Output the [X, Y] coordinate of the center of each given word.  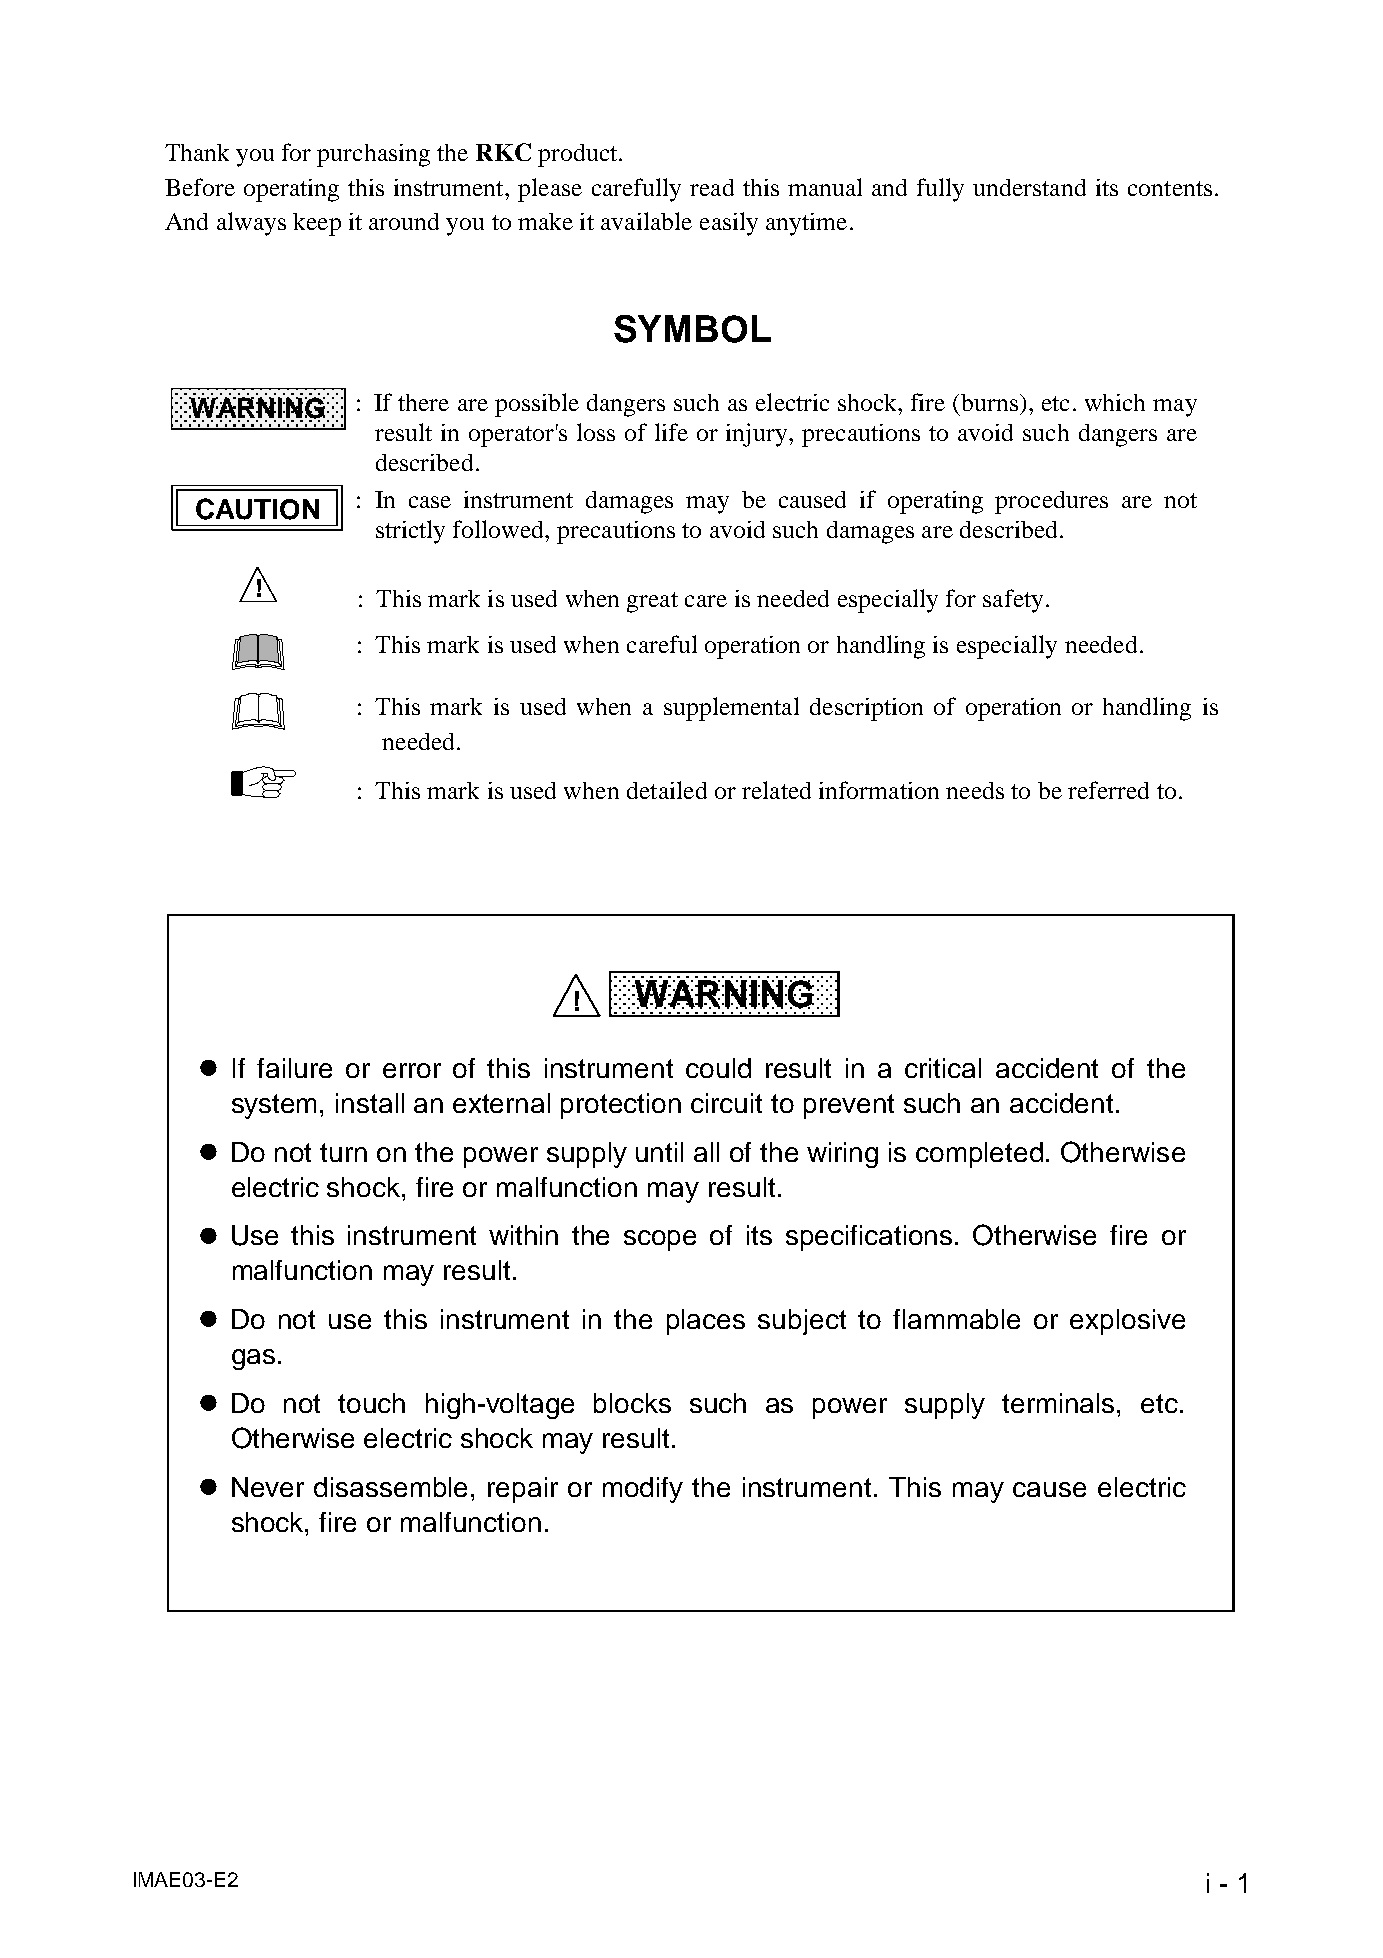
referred [1108, 790]
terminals [1060, 1403]
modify [643, 1490]
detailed [667, 790]
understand [1029, 187]
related [776, 790]
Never [268, 1487]
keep [317, 224]
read [712, 187]
